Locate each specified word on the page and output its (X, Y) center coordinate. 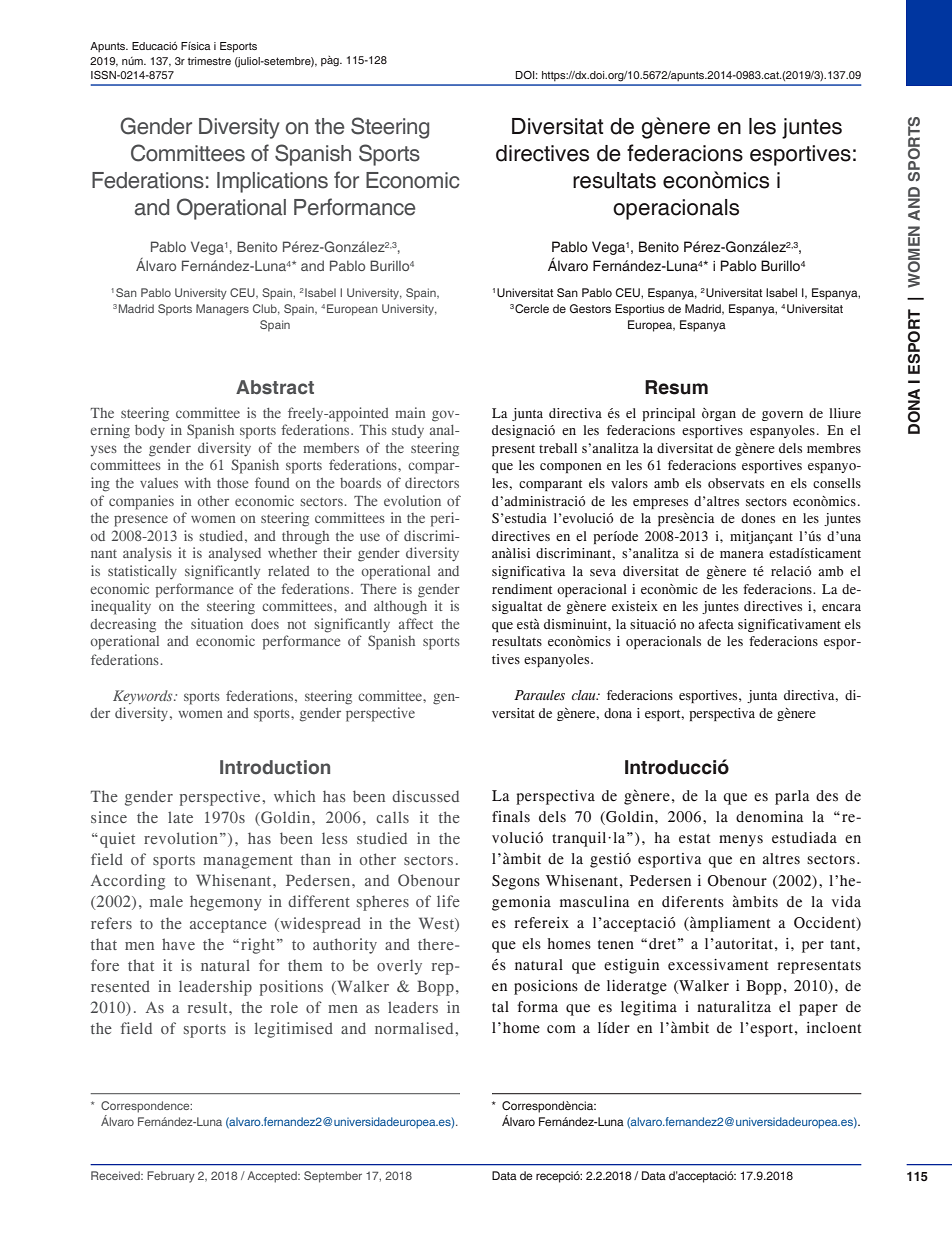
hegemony (226, 903)
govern (782, 416)
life (448, 901)
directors (432, 482)
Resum (676, 387)
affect (416, 623)
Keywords (144, 697)
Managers (222, 310)
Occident (826, 923)
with (197, 482)
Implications (272, 182)
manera (742, 554)
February (171, 1177)
